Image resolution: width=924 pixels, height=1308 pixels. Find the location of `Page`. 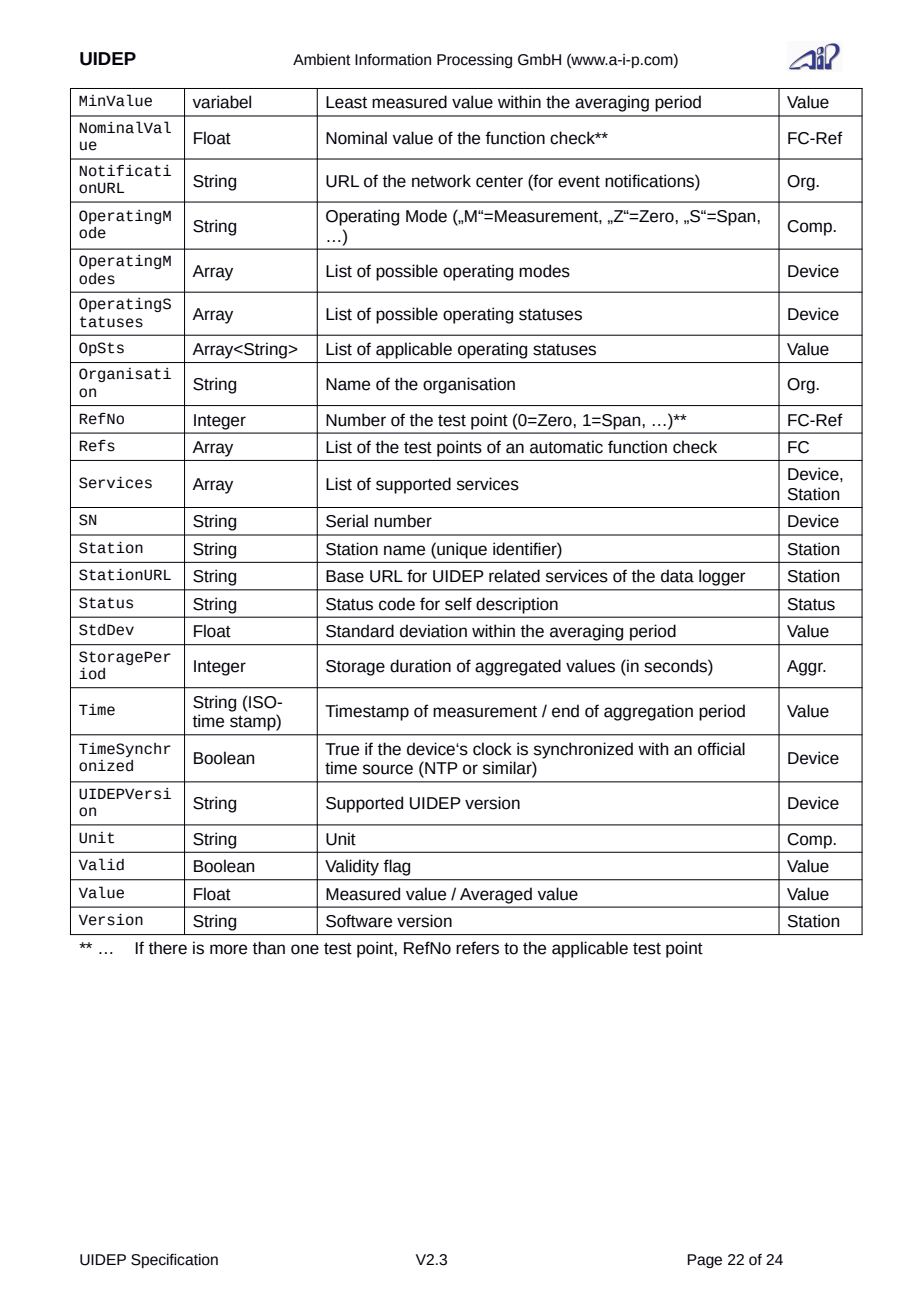

Page is located at coordinates (704, 1261).
